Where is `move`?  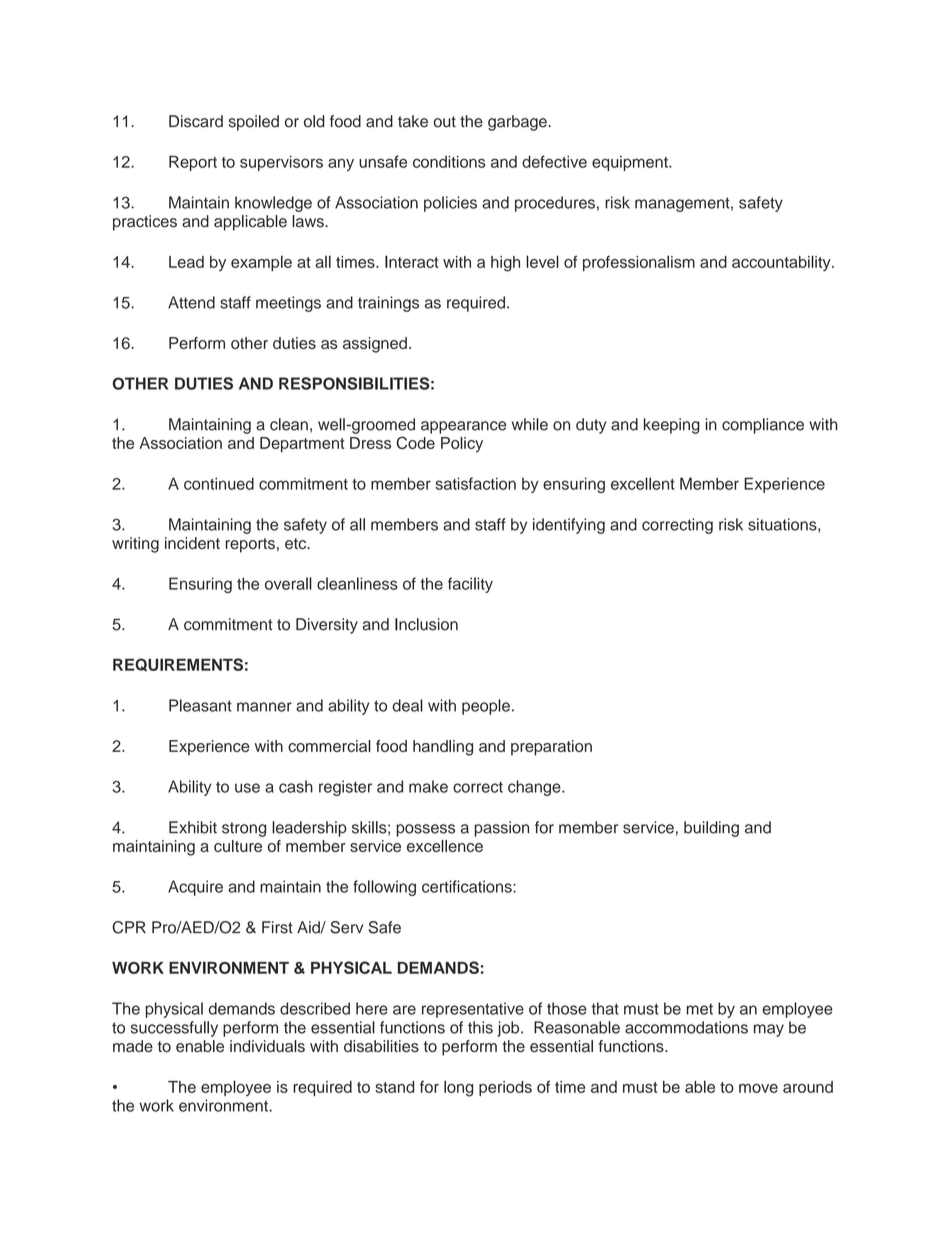 move is located at coordinates (758, 1088).
